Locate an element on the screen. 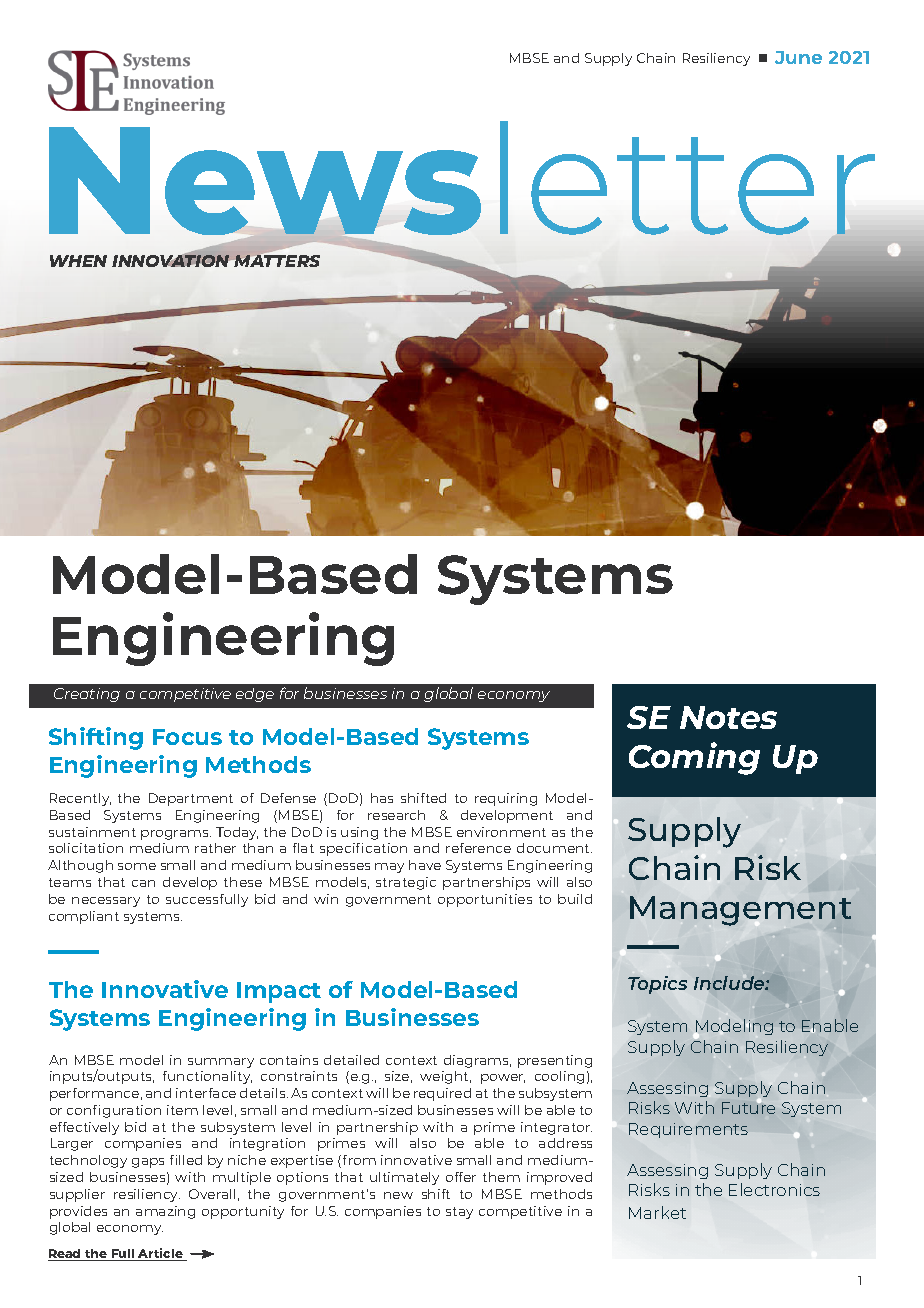 Image resolution: width=924 pixels, height=1308 pixels. Creating is located at coordinates (87, 695).
